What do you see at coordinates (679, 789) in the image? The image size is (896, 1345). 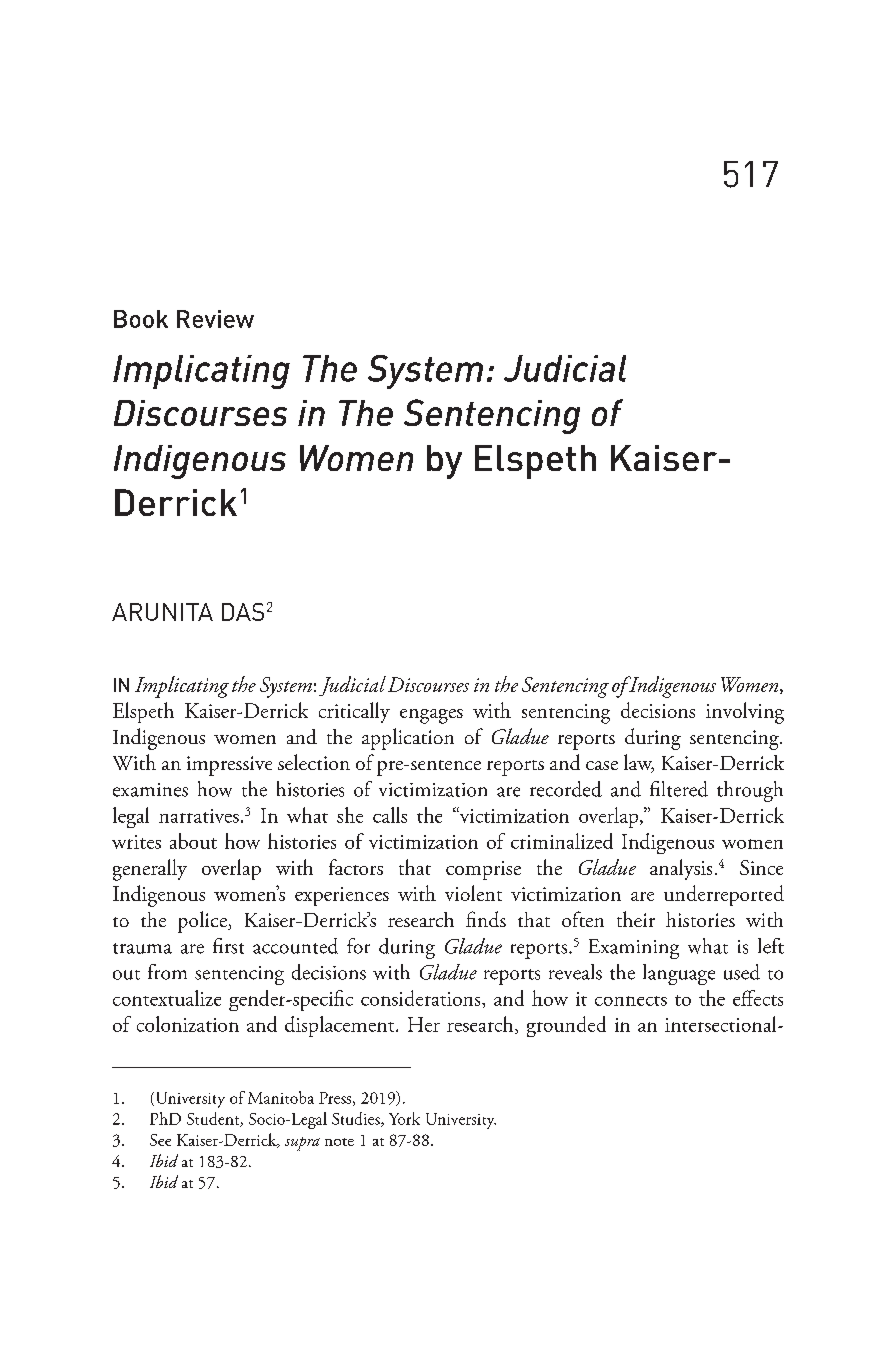 I see `filtered` at bounding box center [679, 789].
